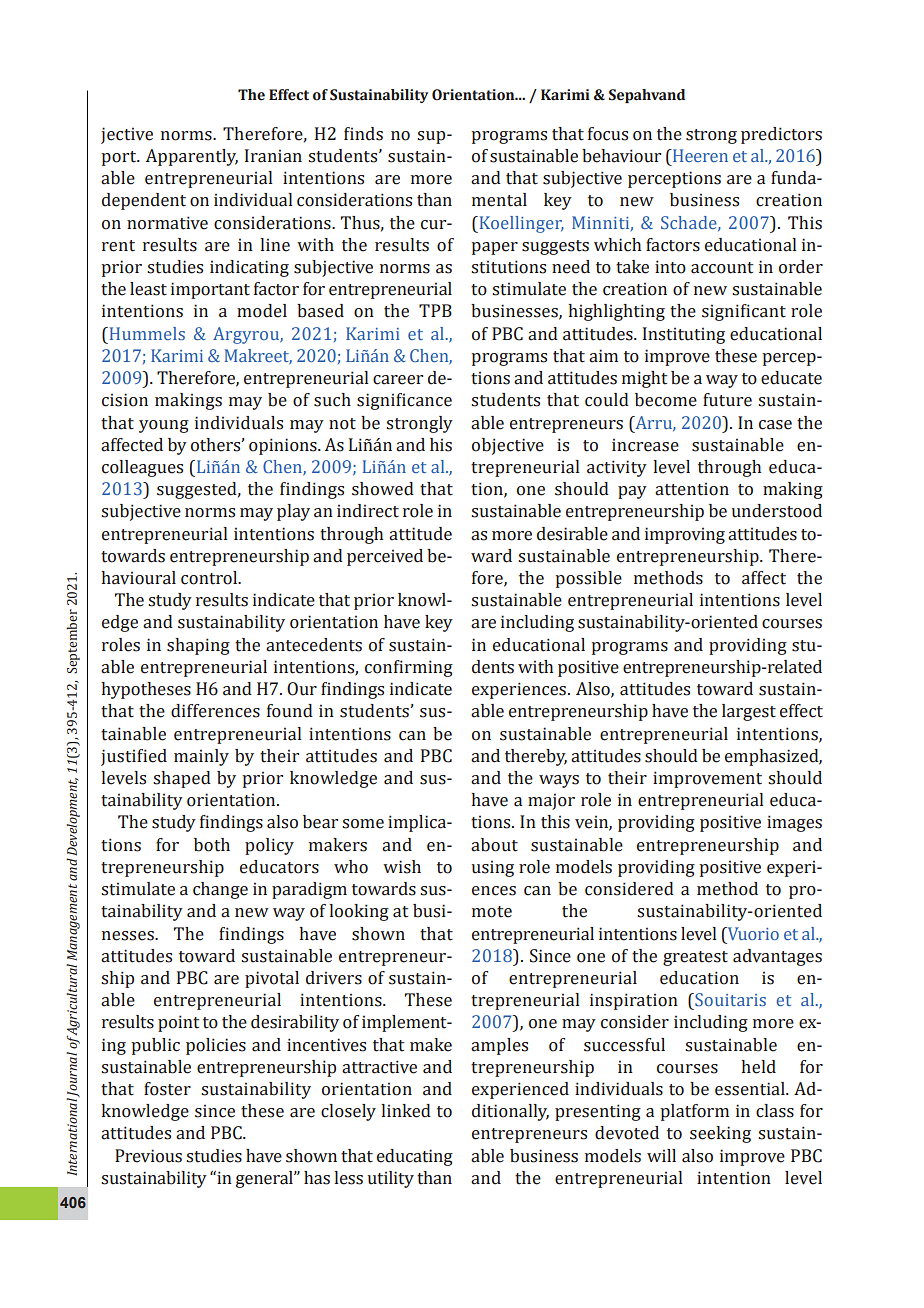 The height and width of the image is (1308, 924). What do you see at coordinates (293, 512) in the image?
I see `play` at bounding box center [293, 512].
